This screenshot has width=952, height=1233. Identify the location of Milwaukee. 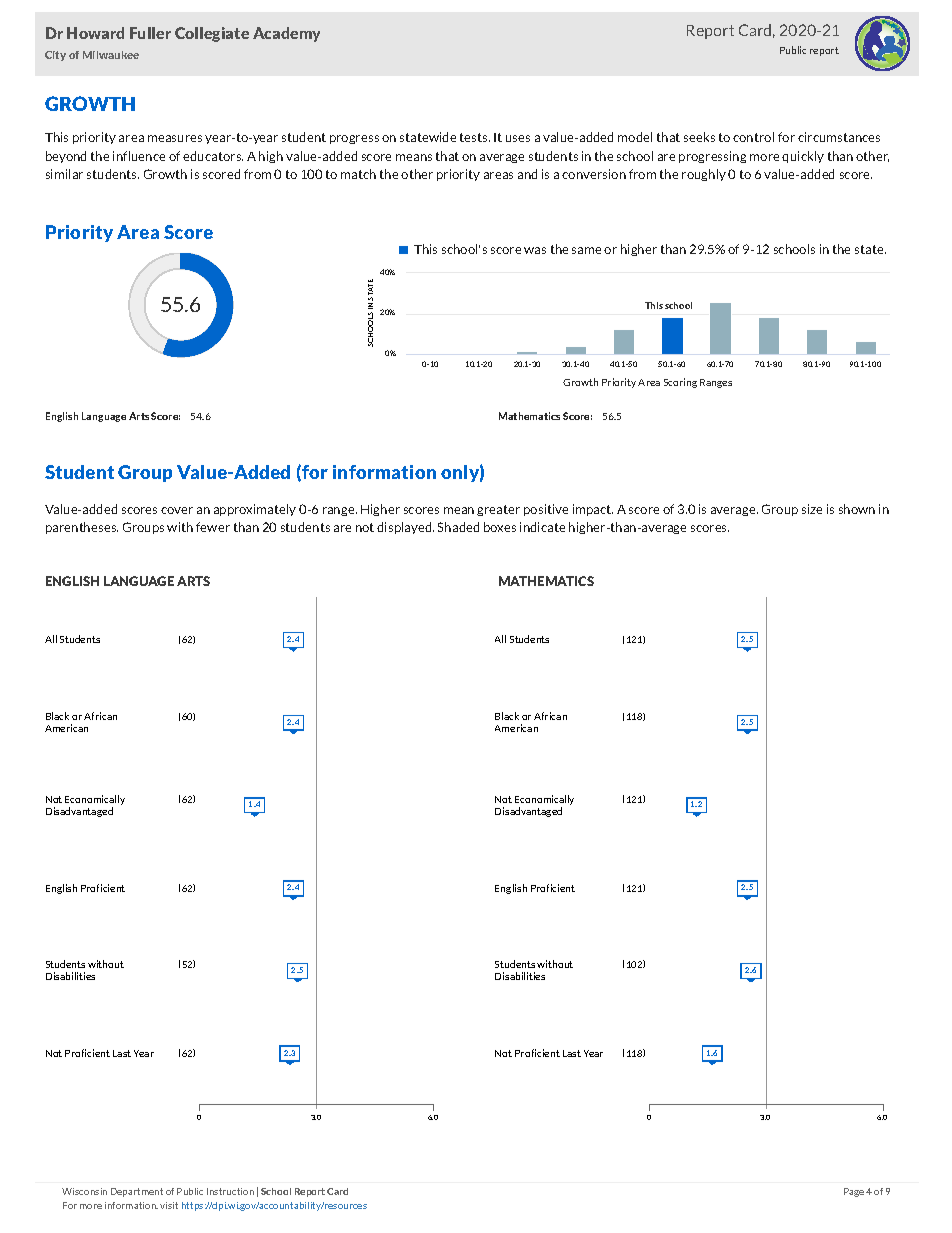
(111, 55).
